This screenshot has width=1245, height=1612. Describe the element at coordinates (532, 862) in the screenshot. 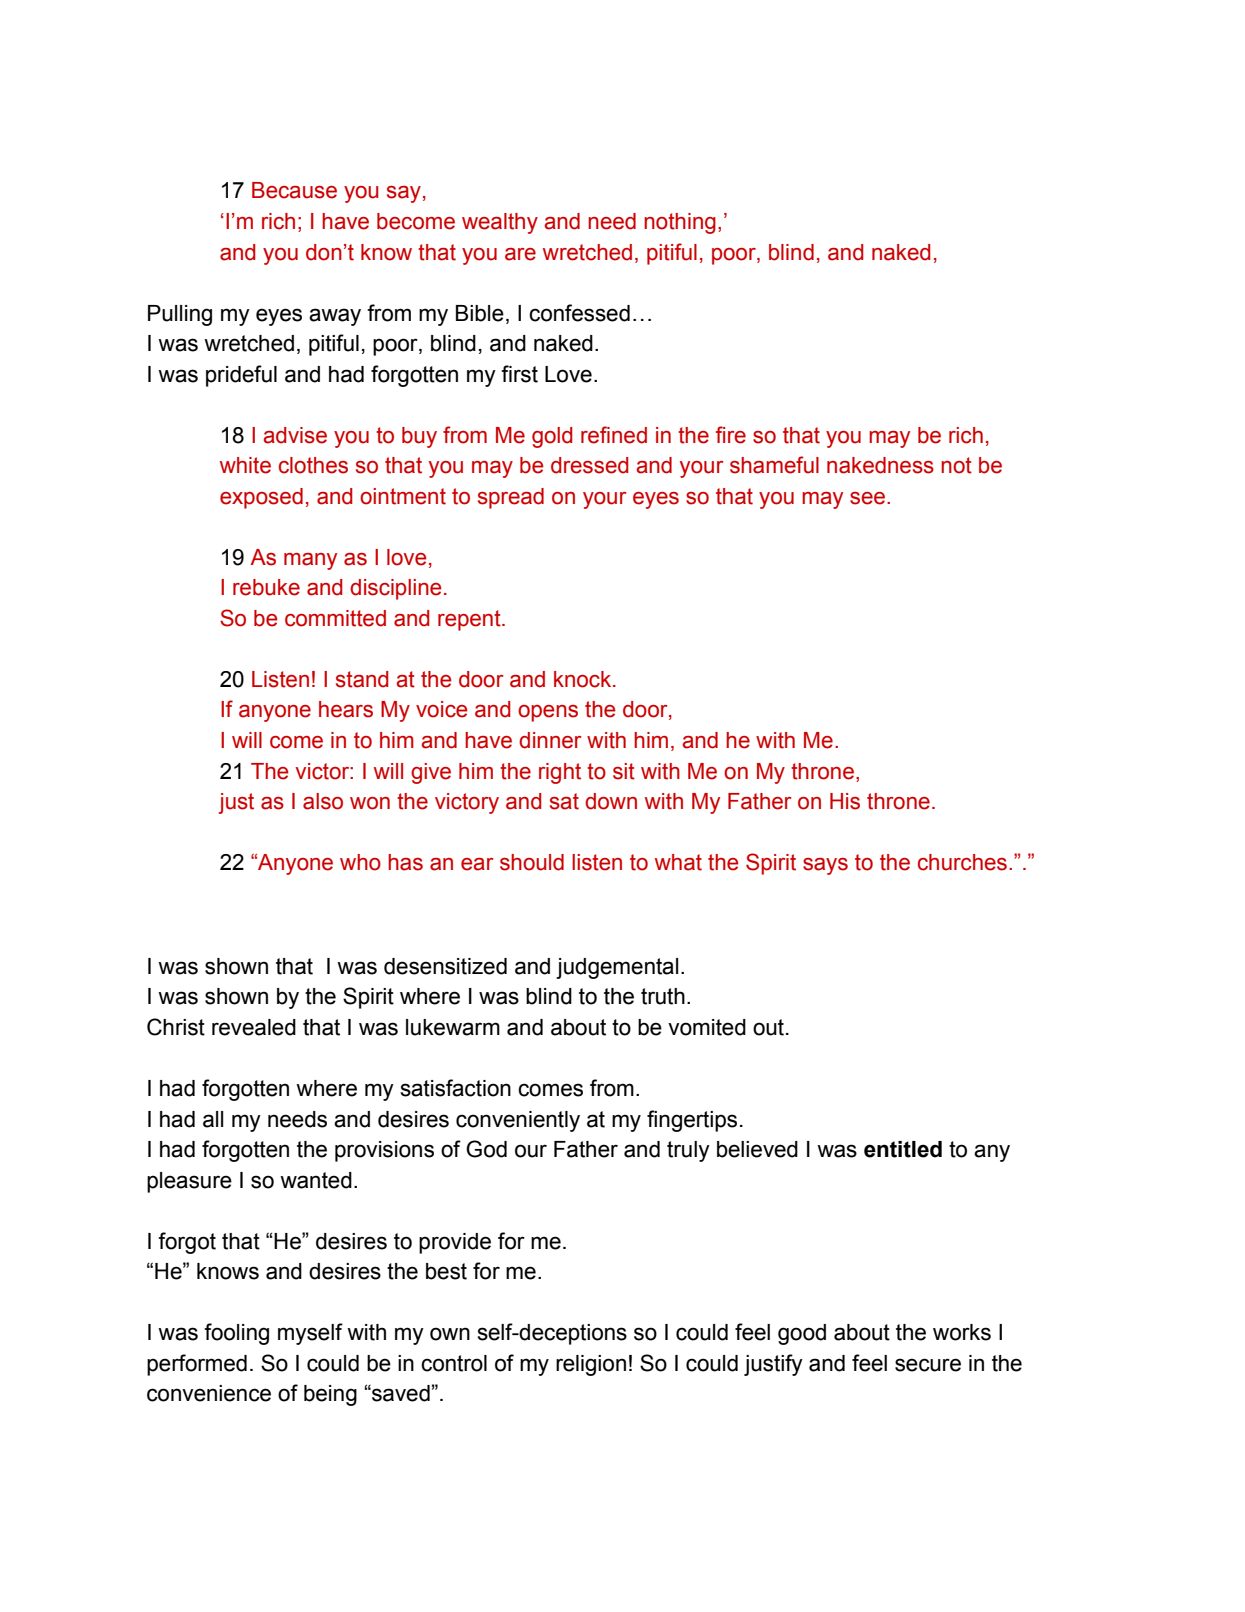

I see `should` at that location.
